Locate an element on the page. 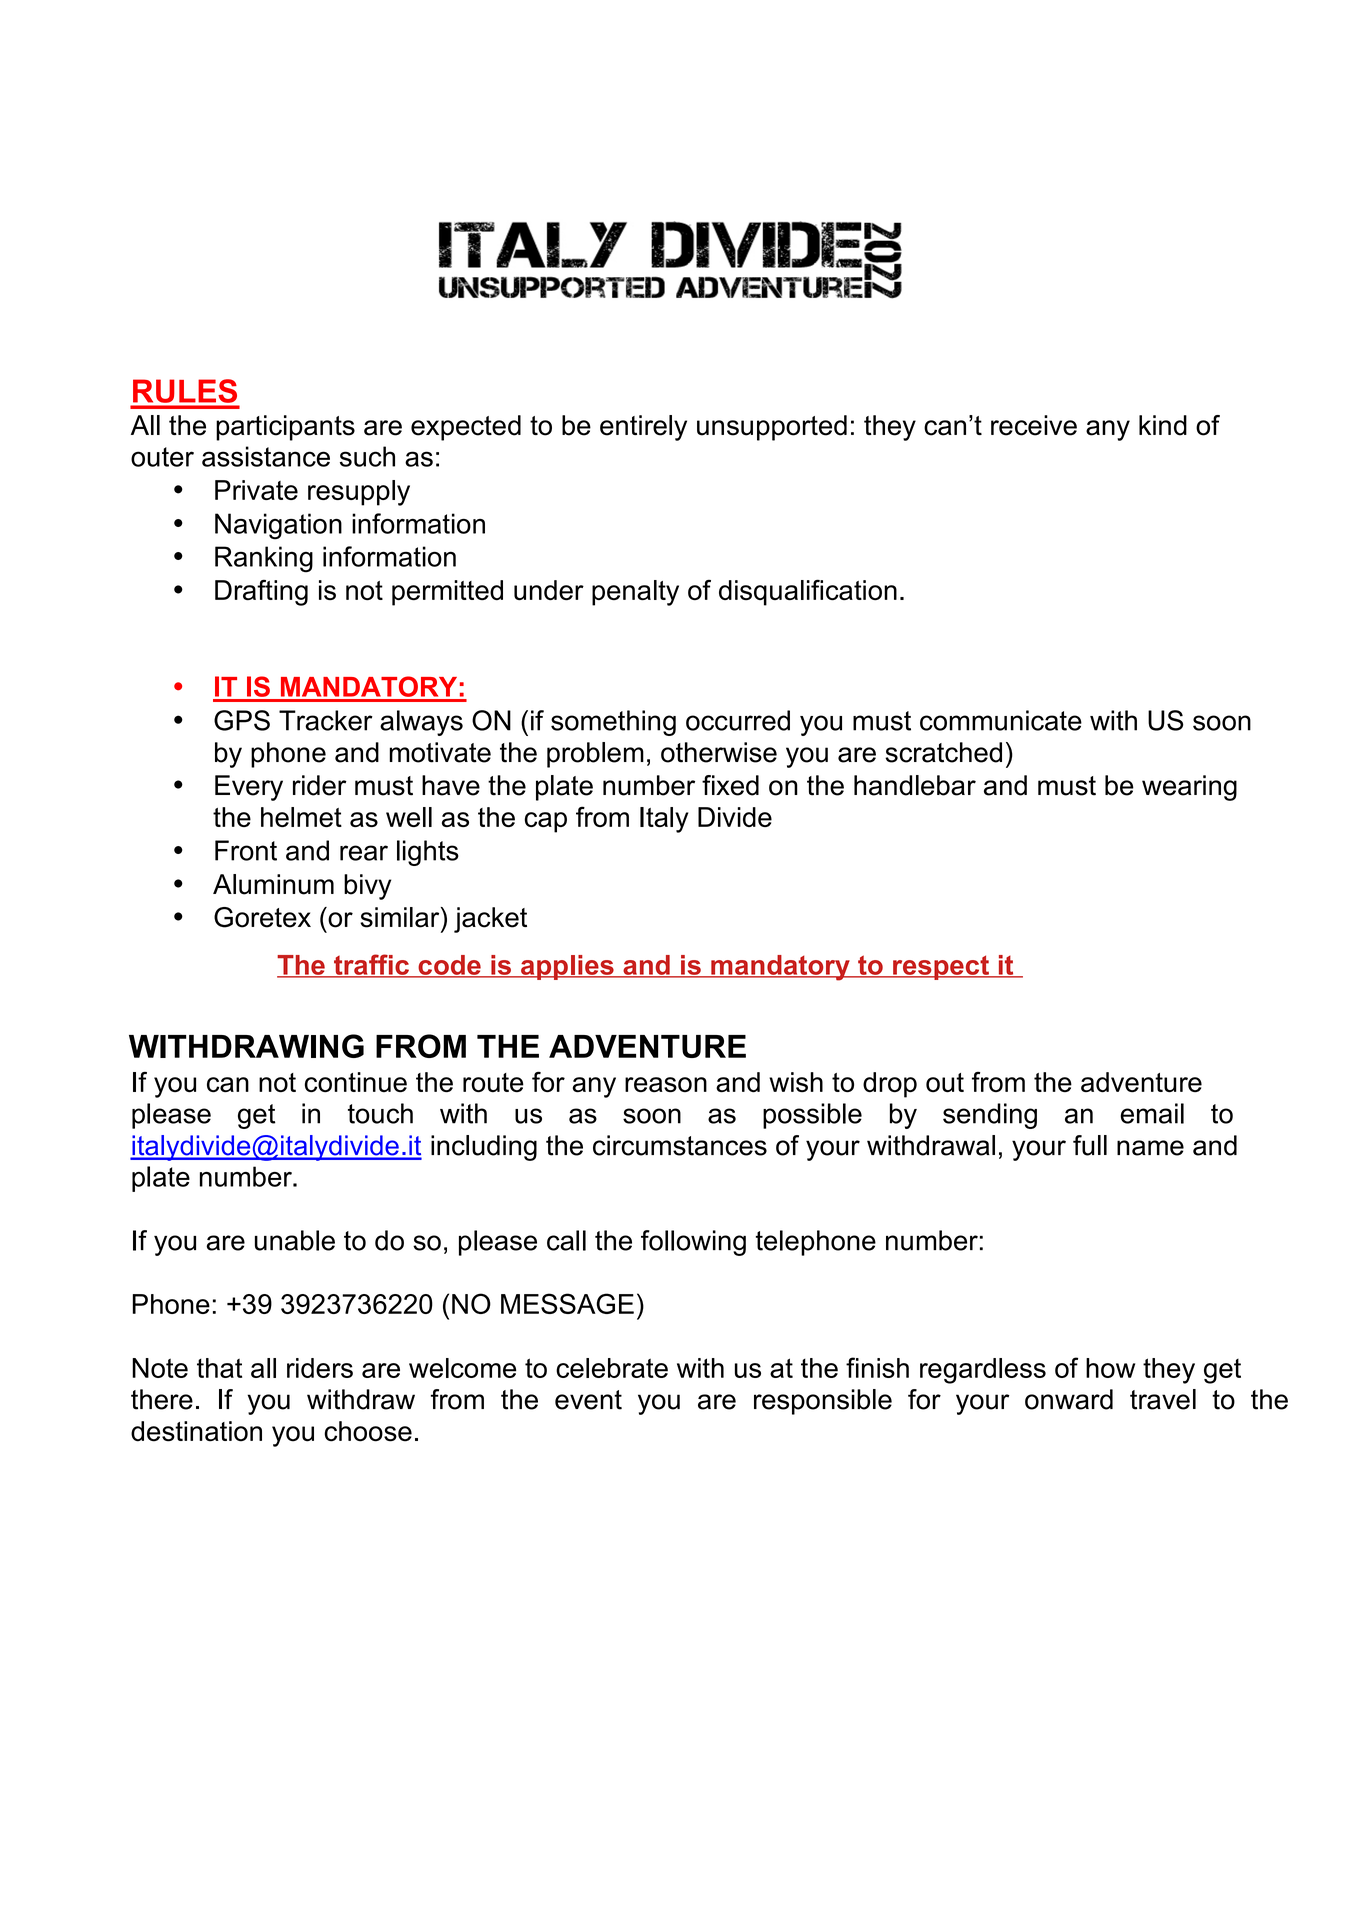 This image has width=1363, height=1928. that is located at coordinates (219, 1368).
